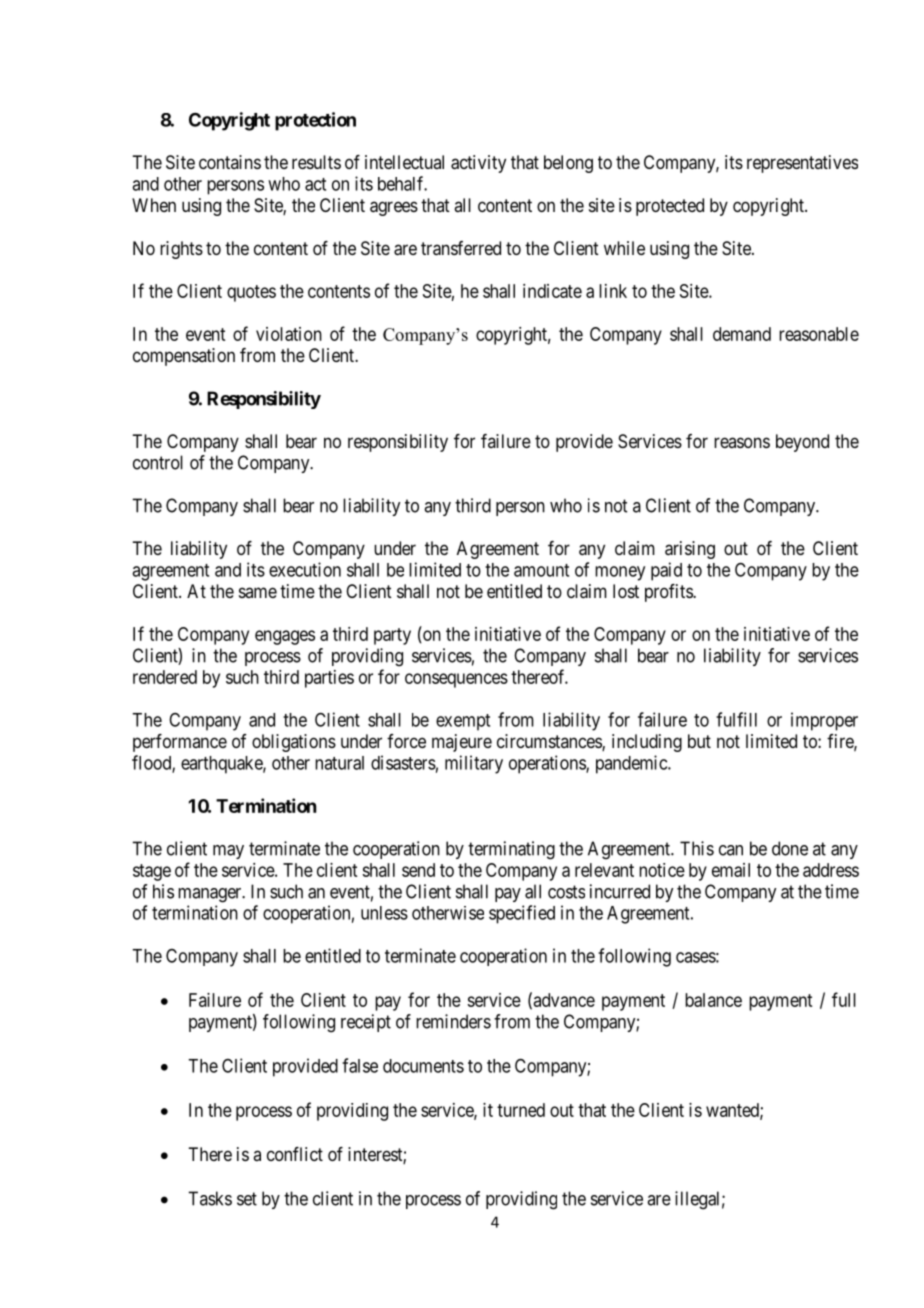 The height and width of the screenshot is (1308, 924). I want to click on representatives, so click(802, 164).
